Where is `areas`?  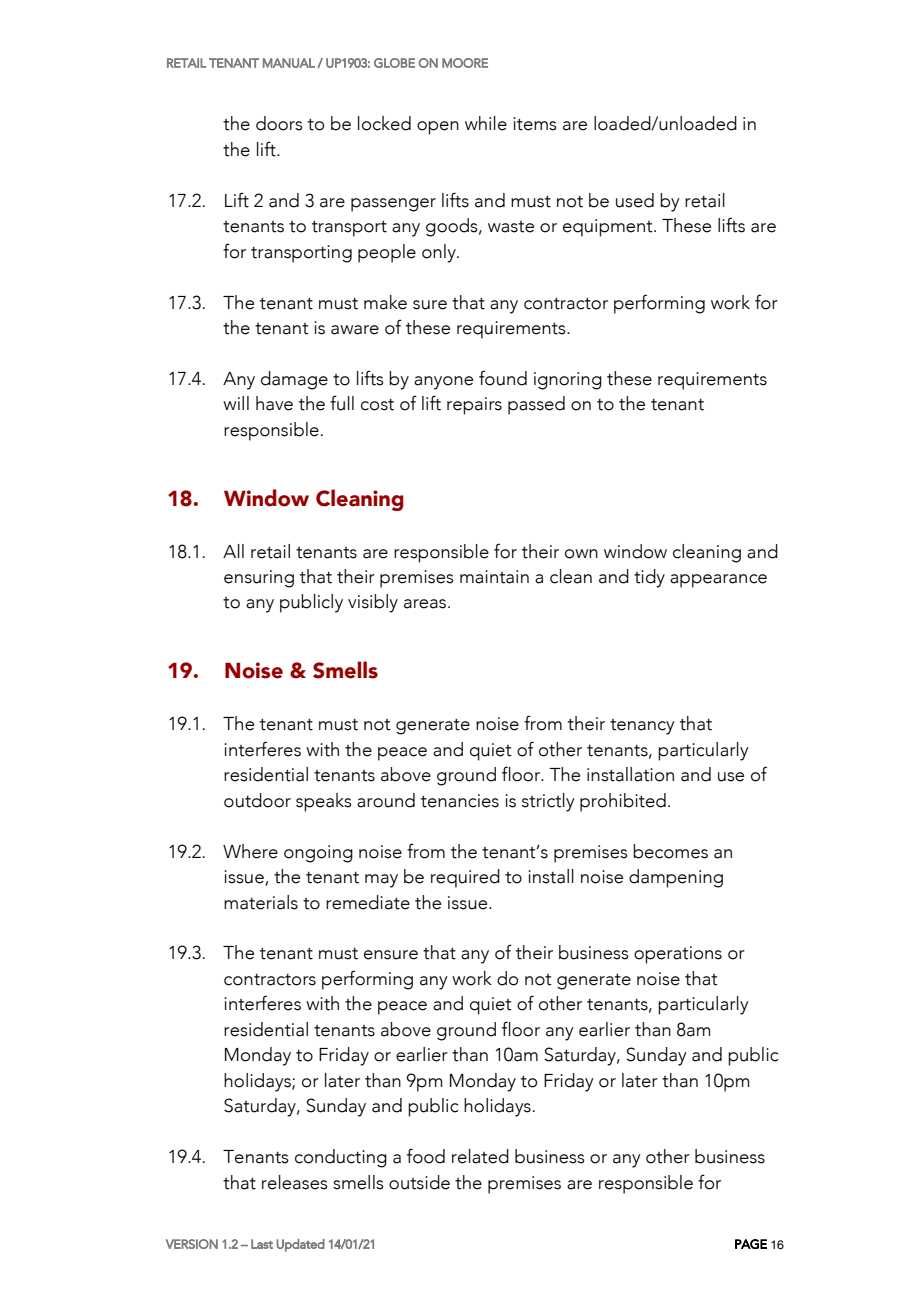
areas is located at coordinates (426, 604).
